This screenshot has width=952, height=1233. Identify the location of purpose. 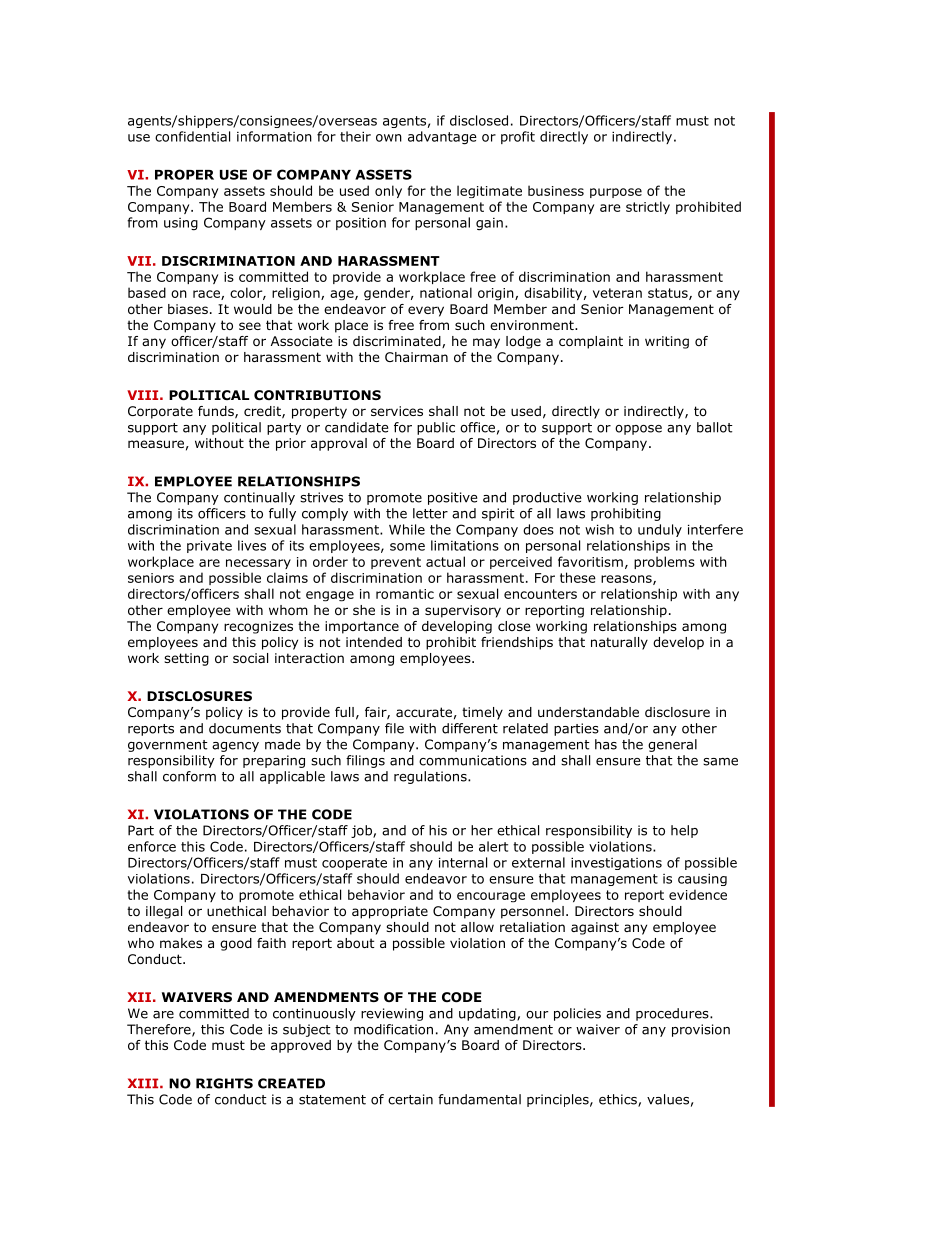
(616, 193).
